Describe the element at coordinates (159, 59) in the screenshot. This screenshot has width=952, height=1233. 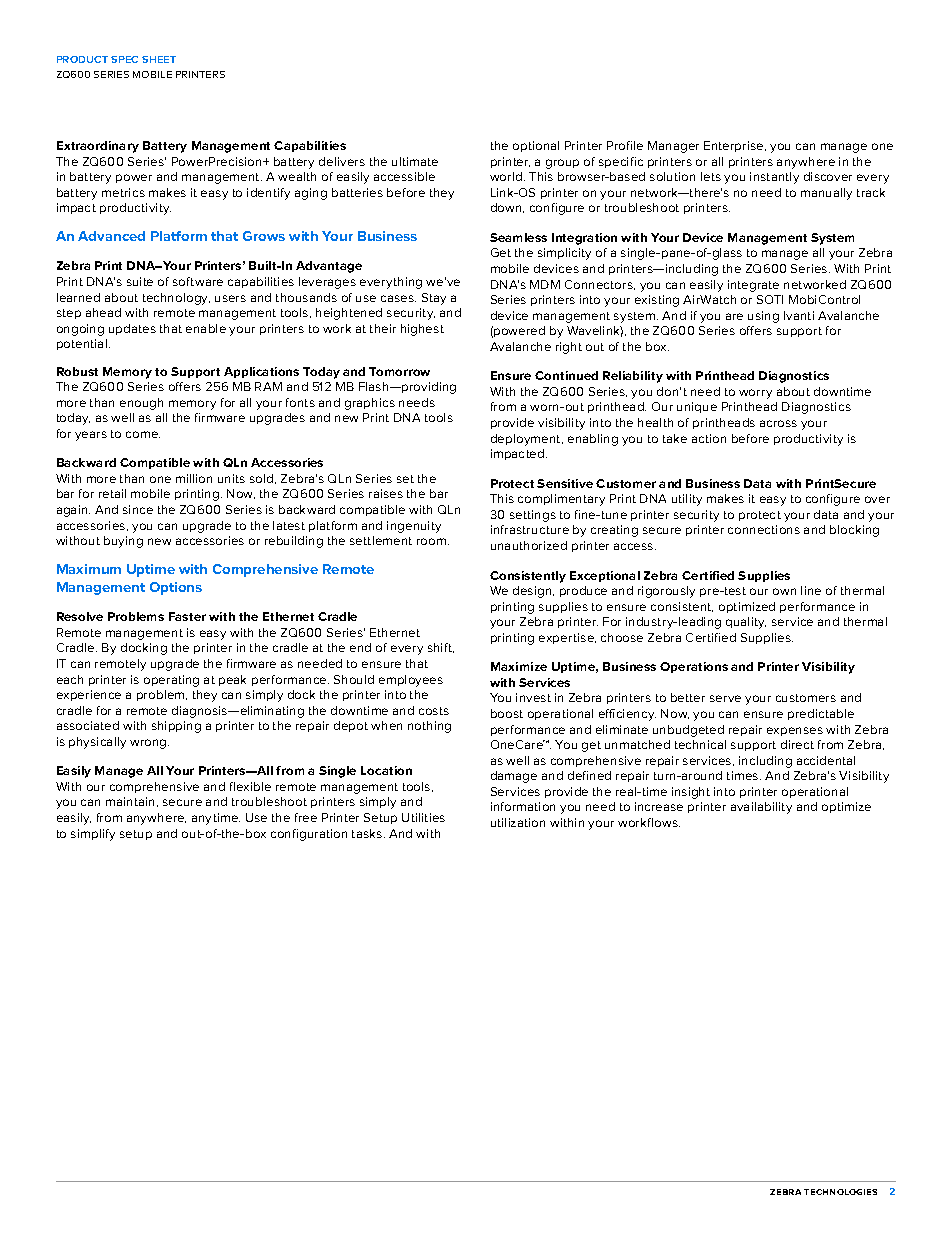
I see `SHEET` at that location.
